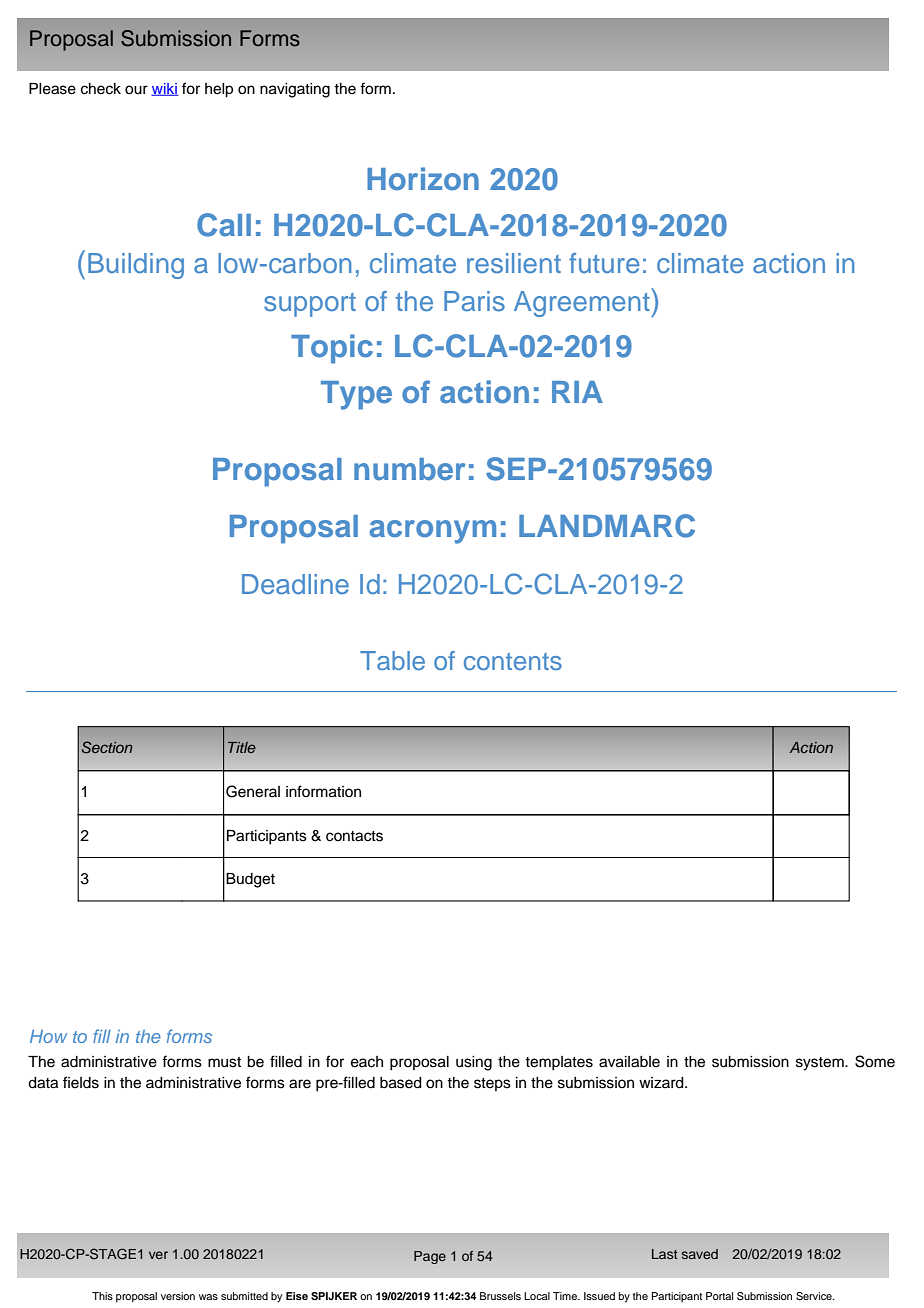 Image resolution: width=924 pixels, height=1308 pixels. What do you see at coordinates (136, 90) in the screenshot?
I see `our` at bounding box center [136, 90].
